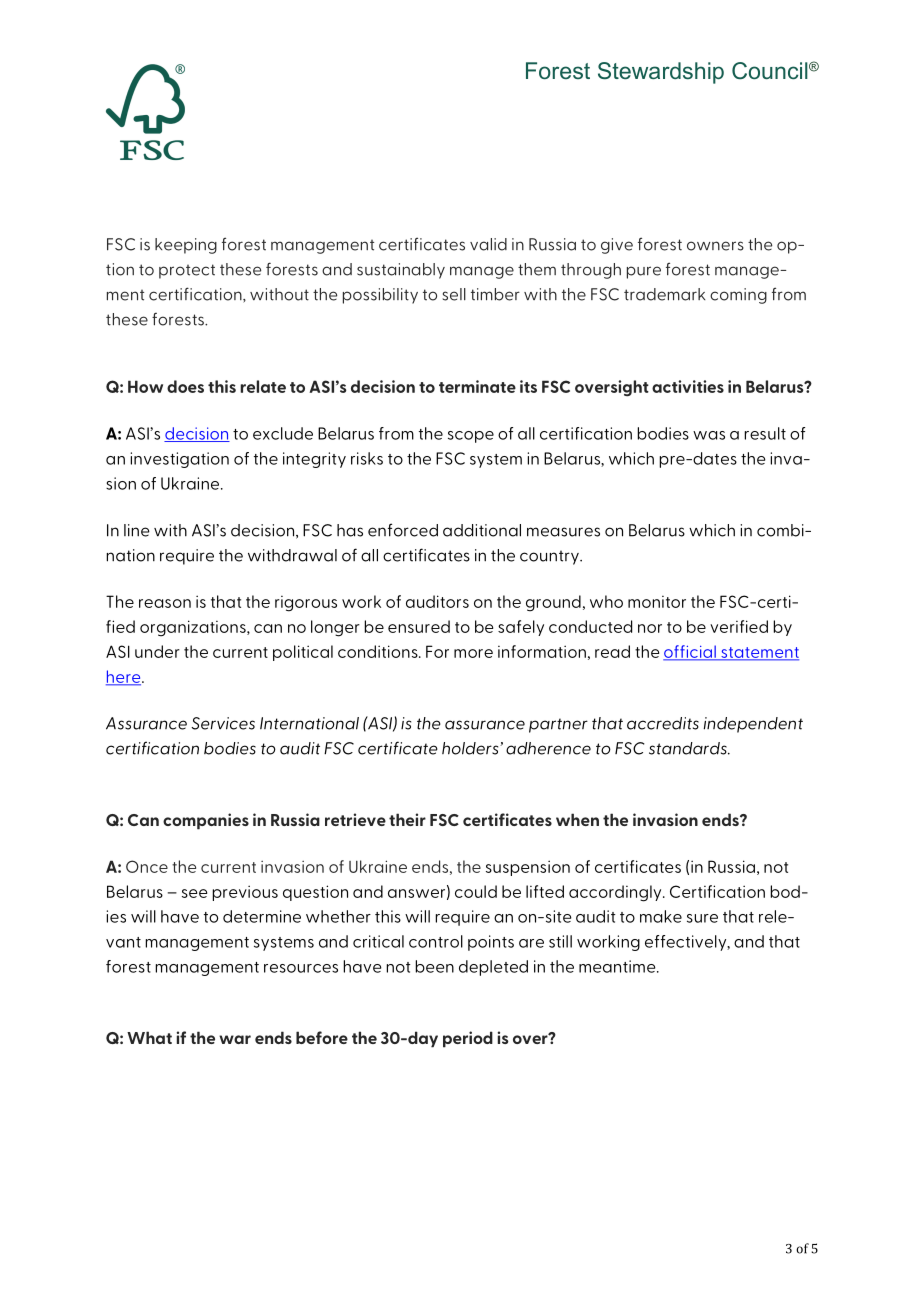 Image resolution: width=924 pixels, height=1308 pixels. I want to click on activities, so click(688, 386).
